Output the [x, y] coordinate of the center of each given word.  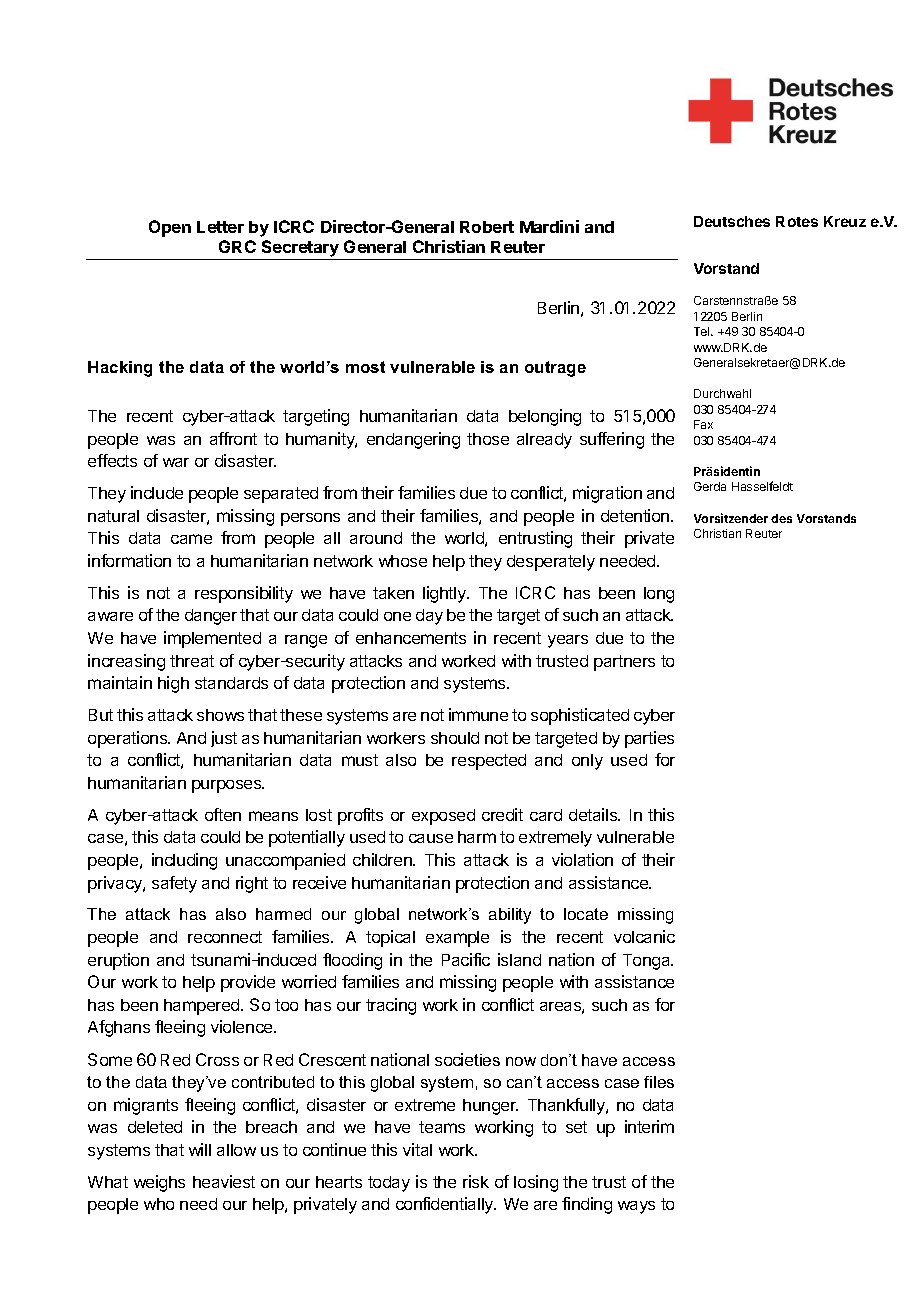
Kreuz [845, 221]
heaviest [224, 1181]
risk [476, 1181]
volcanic [644, 936]
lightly [445, 594]
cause [431, 838]
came [191, 539]
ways [636, 1207]
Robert [487, 227]
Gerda [710, 486]
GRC [237, 246]
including [184, 861]
